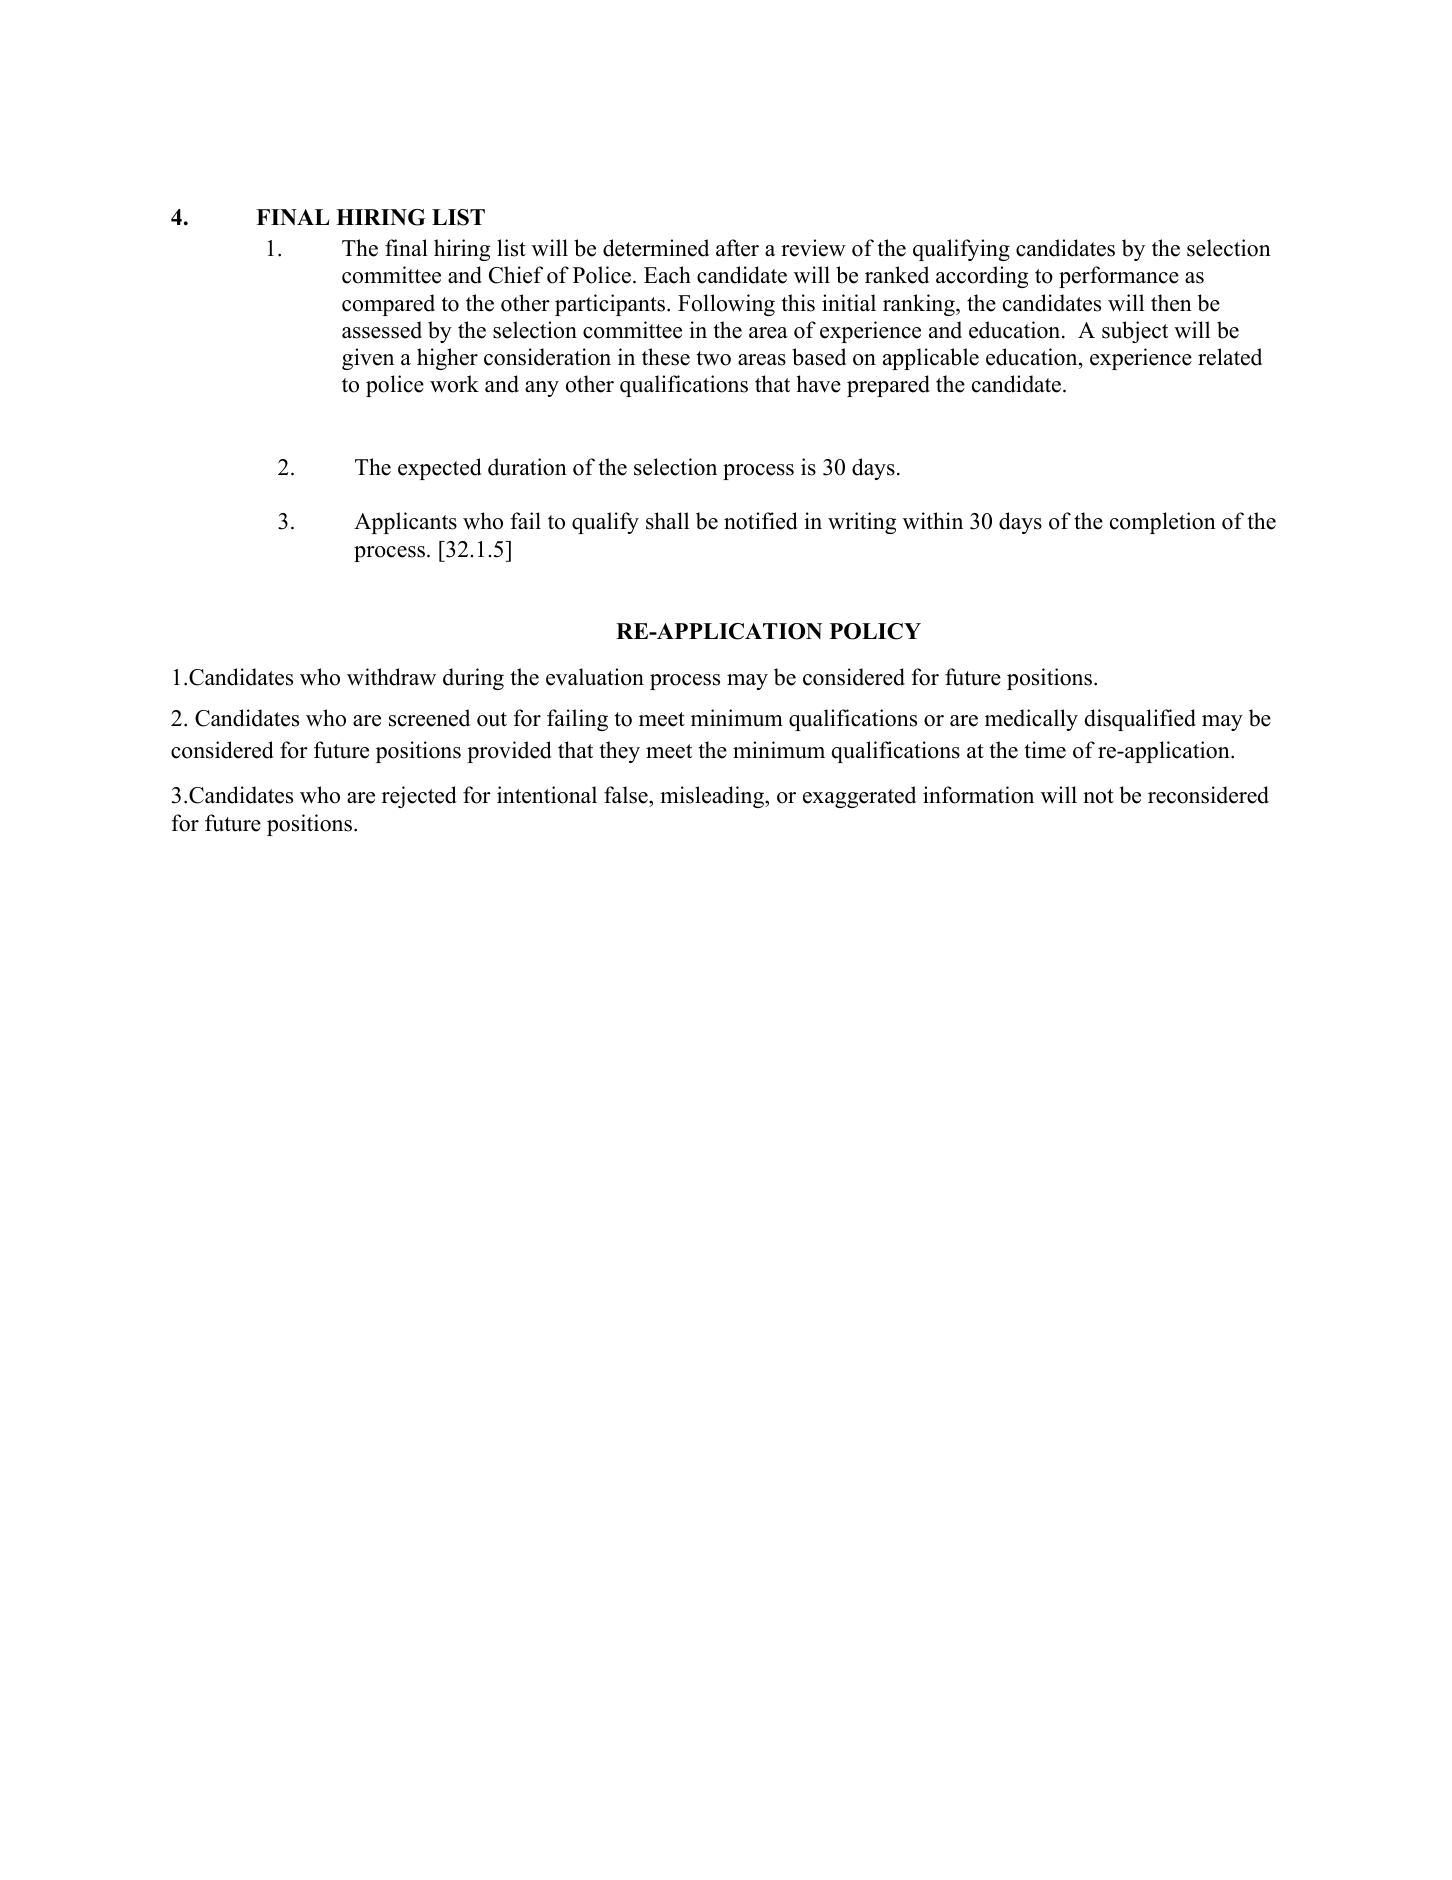 The height and width of the screenshot is (1880, 1452). What do you see at coordinates (1119, 277) in the screenshot?
I see `performance` at bounding box center [1119, 277].
